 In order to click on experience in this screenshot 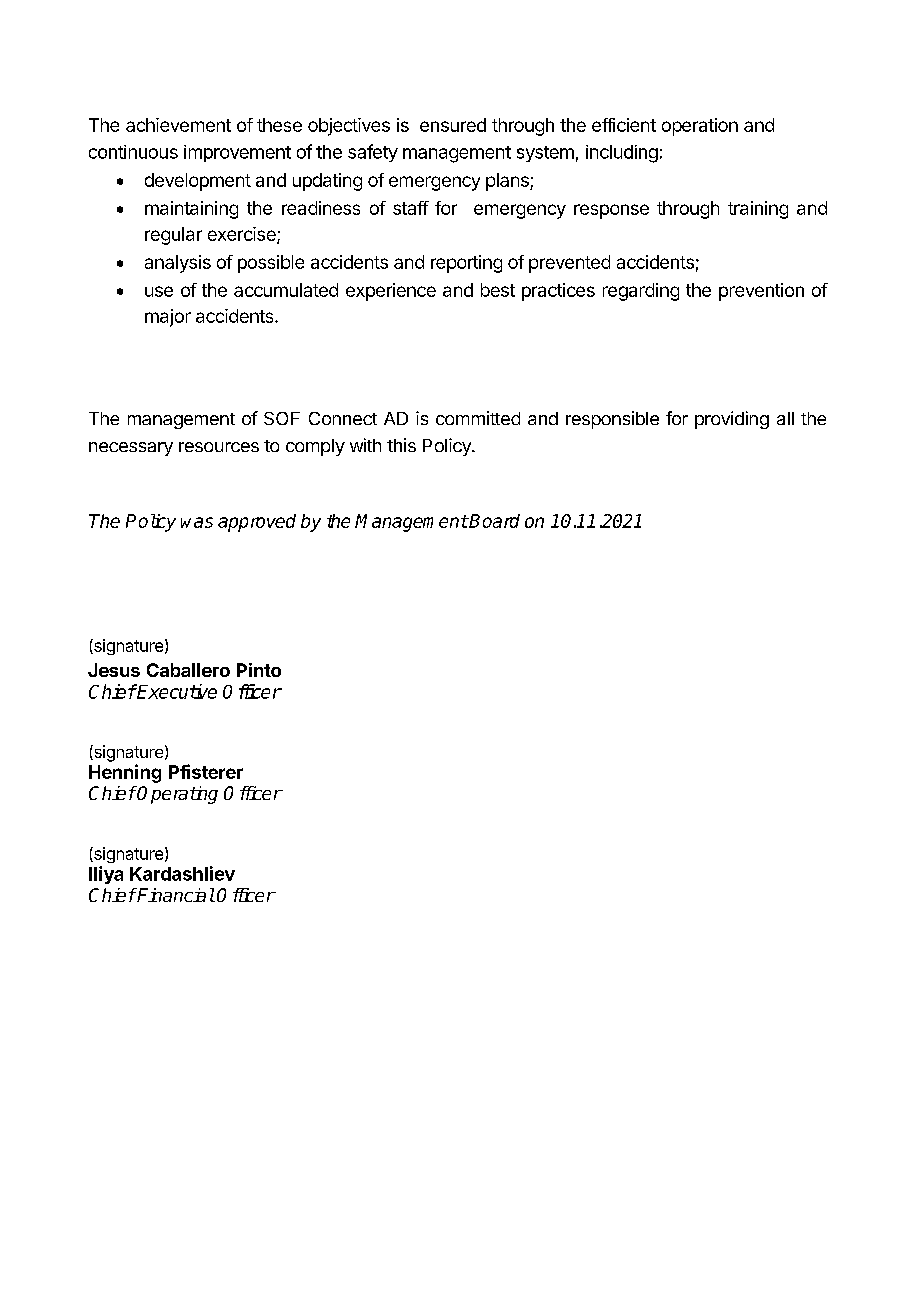, I will do `click(391, 292)`.
